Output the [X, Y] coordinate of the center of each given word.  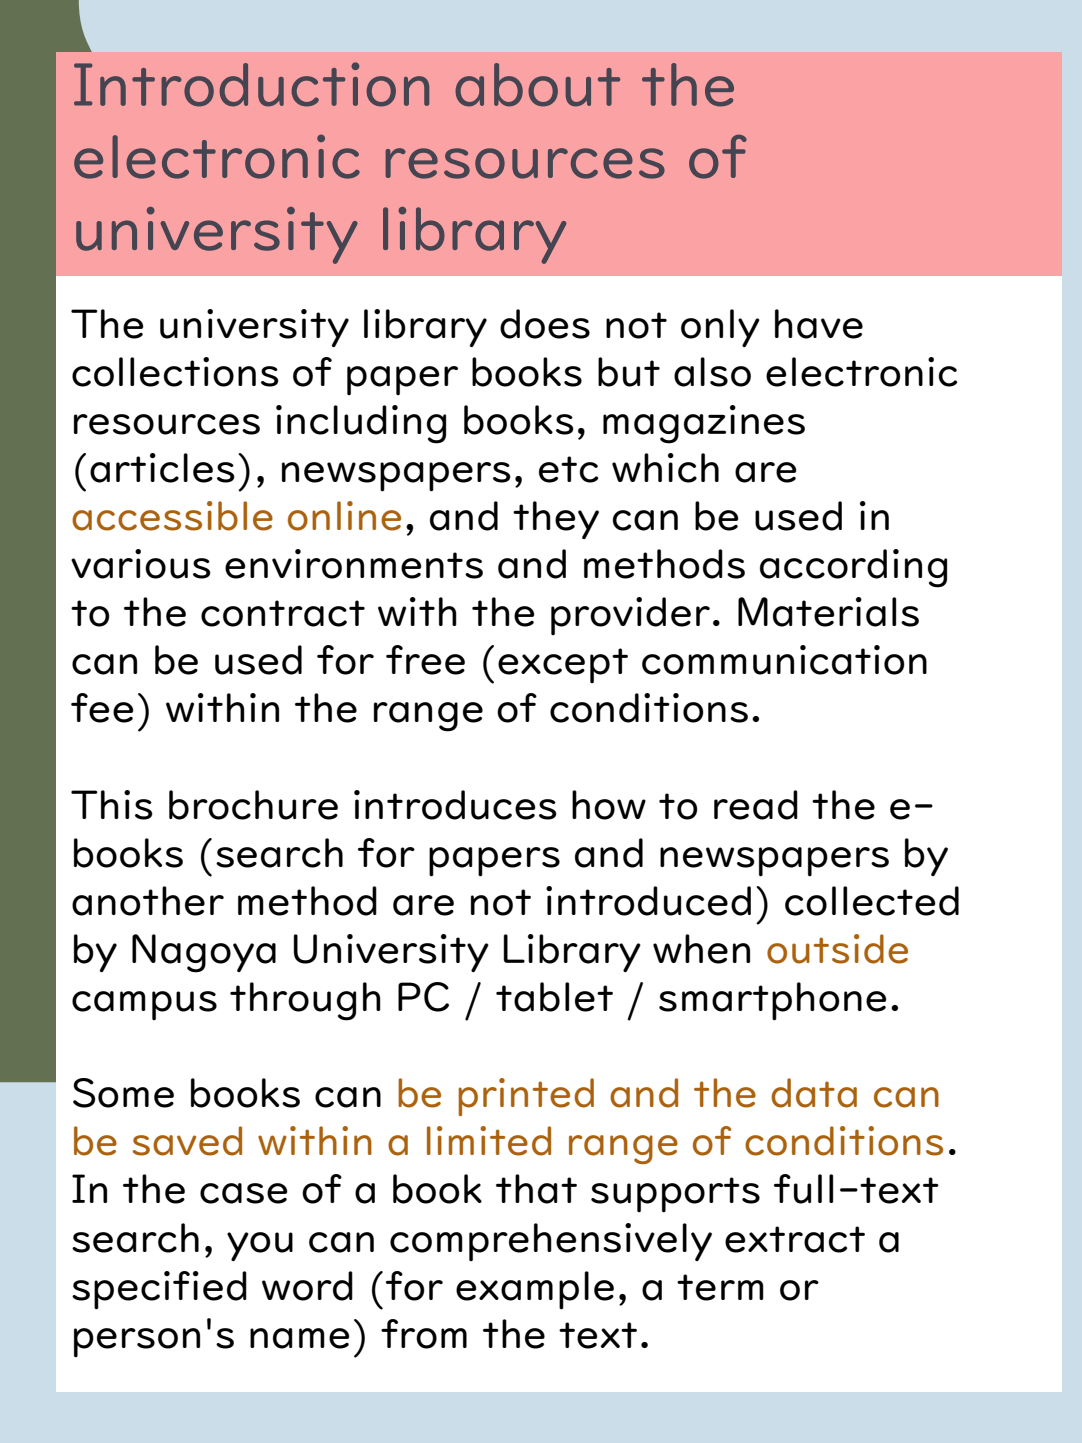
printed [526, 1097]
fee [102, 708]
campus [144, 1005]
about [537, 85]
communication [784, 660]
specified [159, 1290]
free [425, 660]
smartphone [773, 1001]
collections [175, 372]
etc [568, 469]
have [819, 324]
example [535, 1290]
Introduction [251, 84]
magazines [704, 424]
